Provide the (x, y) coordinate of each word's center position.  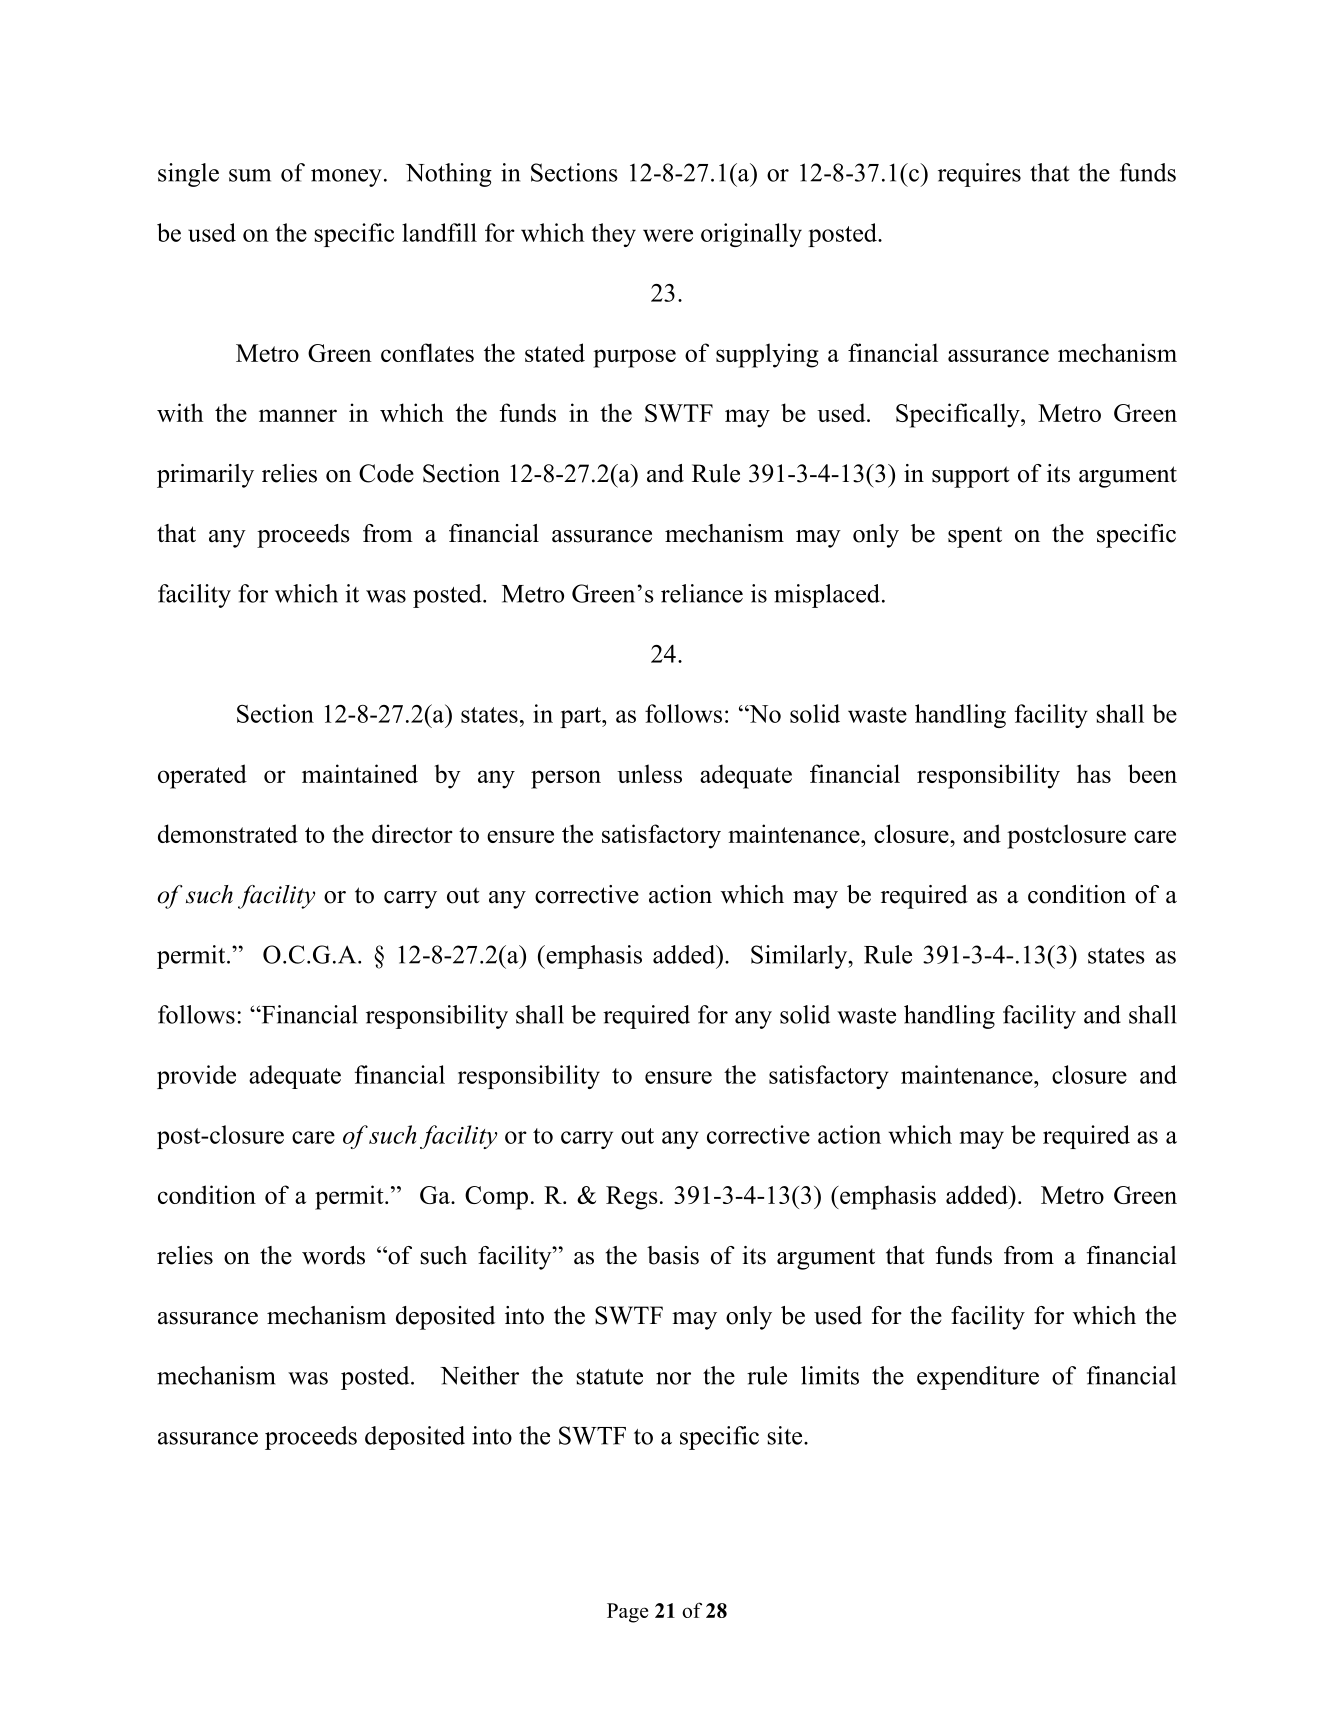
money (346, 178)
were (668, 235)
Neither (479, 1375)
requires (979, 175)
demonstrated (228, 833)
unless (649, 773)
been (1152, 773)
